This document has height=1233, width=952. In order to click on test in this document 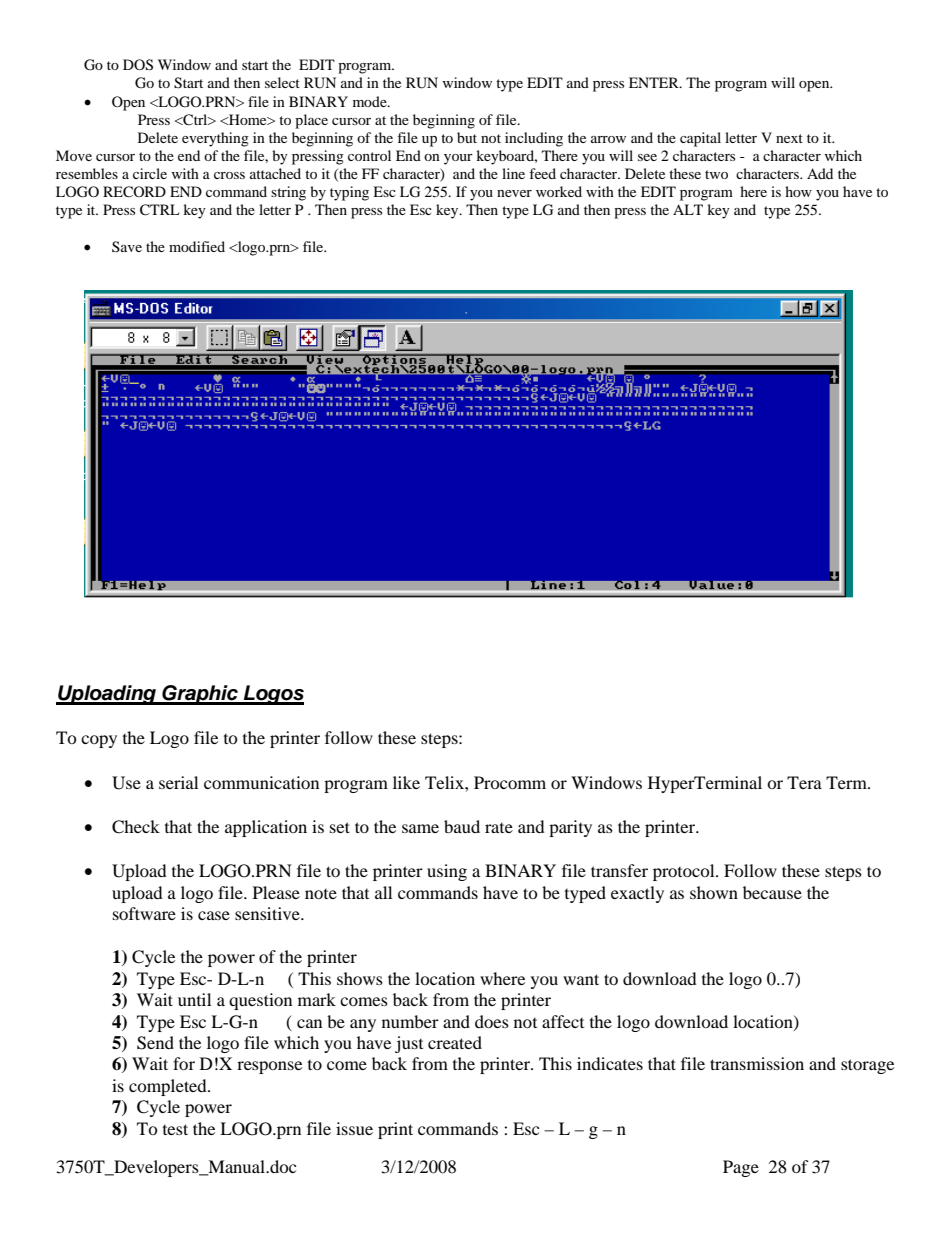, I will do `click(175, 1129)`.
